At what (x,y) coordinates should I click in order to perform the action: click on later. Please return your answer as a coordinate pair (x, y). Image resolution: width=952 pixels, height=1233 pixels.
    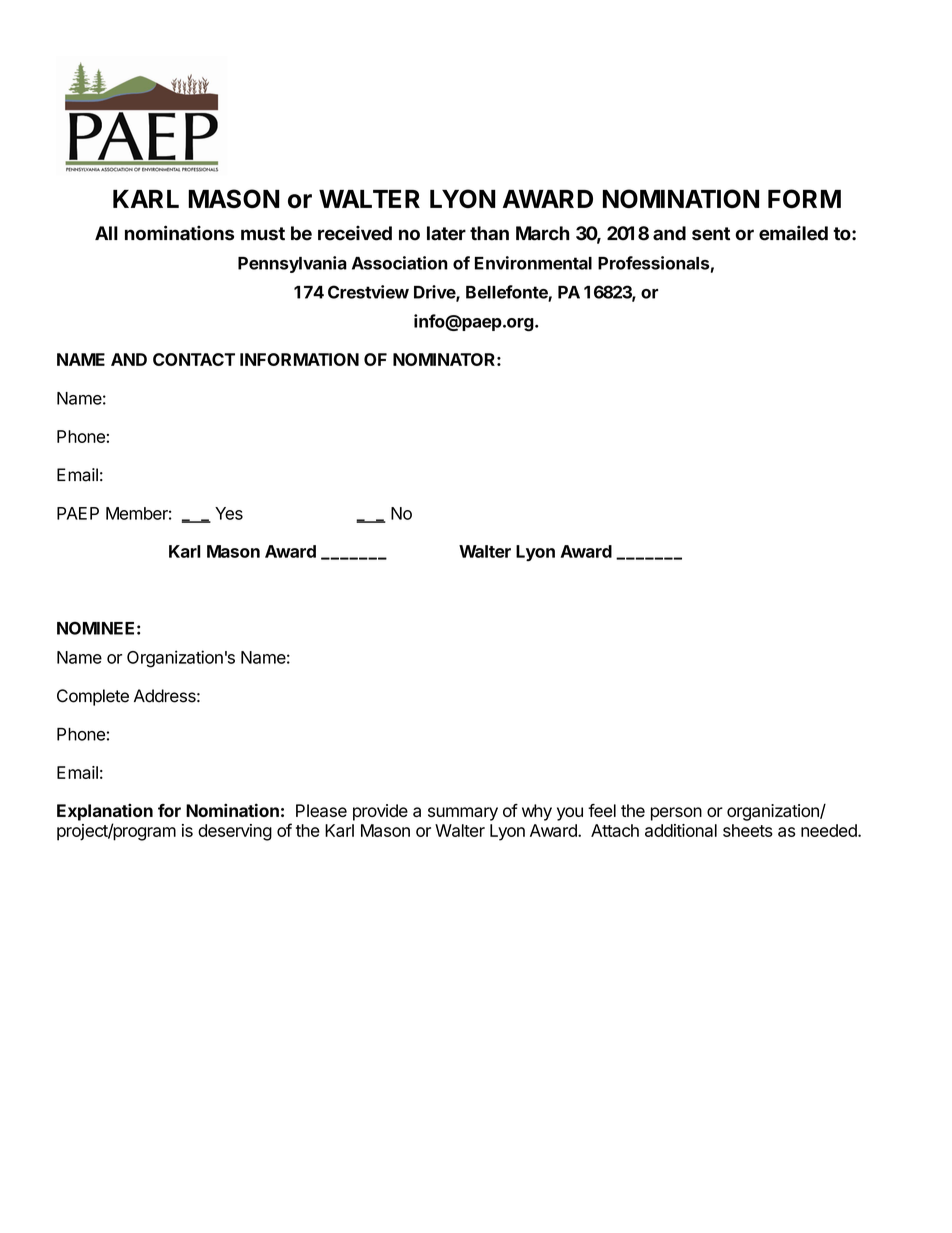
    Looking at the image, I should click on (446, 233).
